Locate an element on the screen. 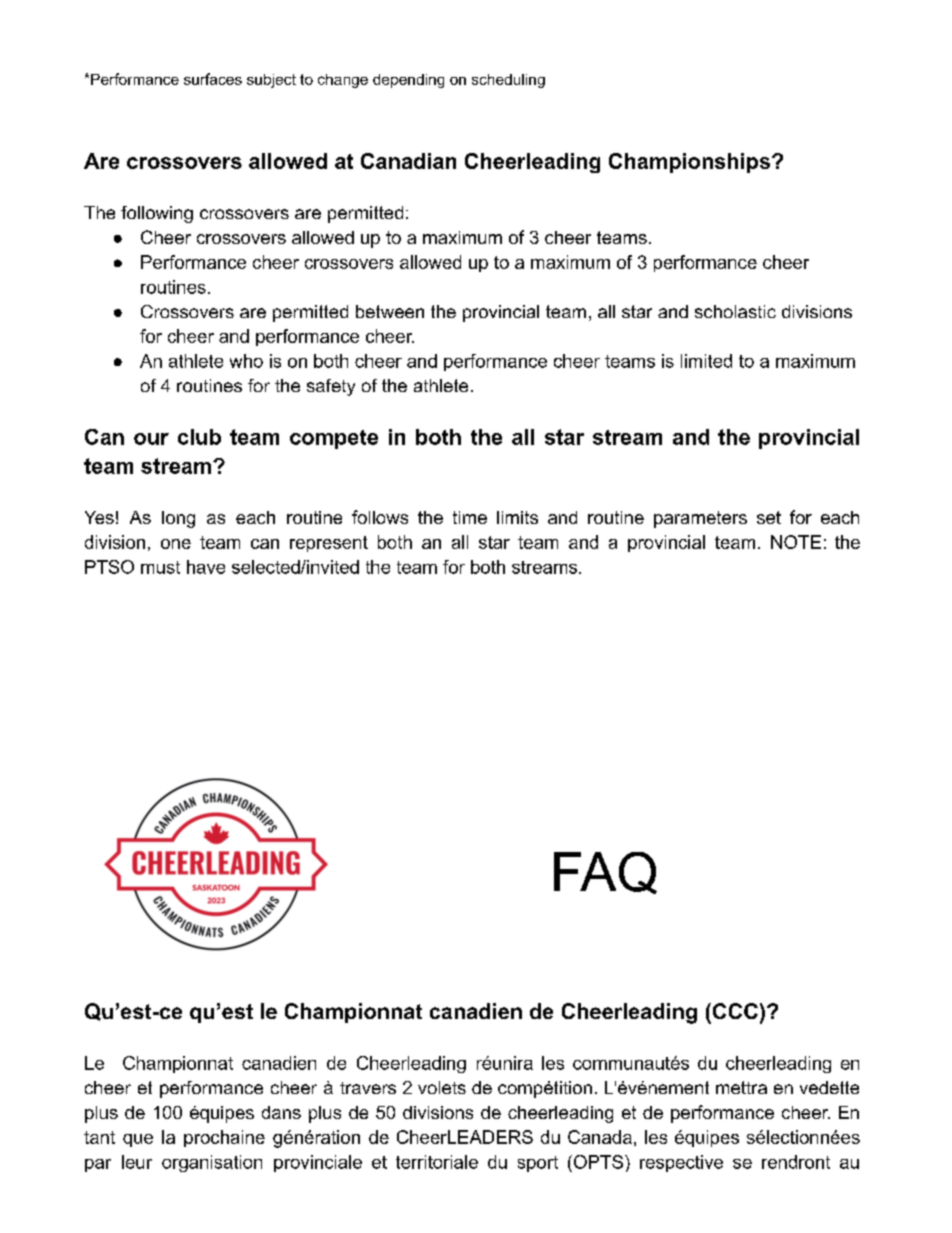  time is located at coordinates (470, 517).
